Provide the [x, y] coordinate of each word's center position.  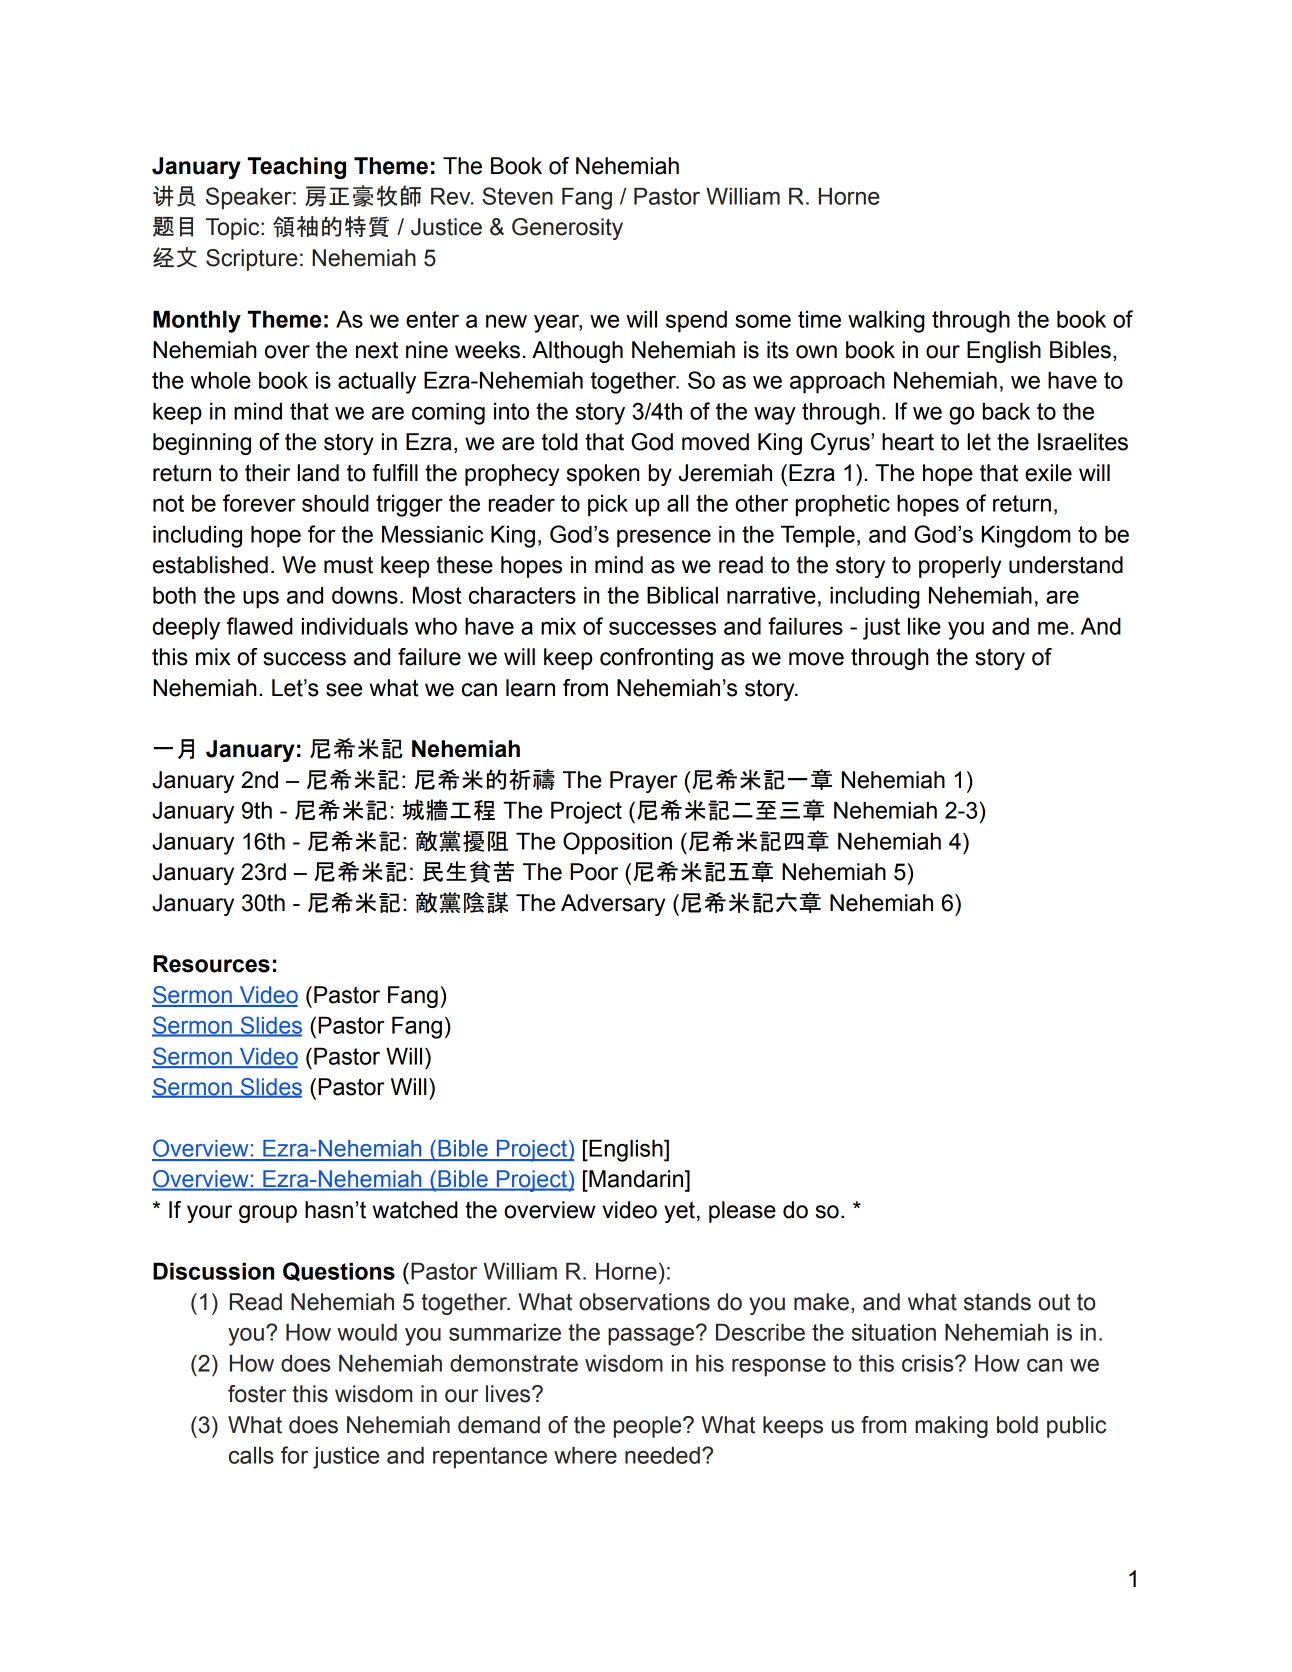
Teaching [297, 168]
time [819, 319]
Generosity [567, 229]
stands [997, 1302]
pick [608, 505]
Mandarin [636, 1179]
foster [257, 1394]
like [924, 626]
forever [259, 503]
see [344, 690]
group [268, 1214]
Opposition [617, 843]
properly [960, 567]
